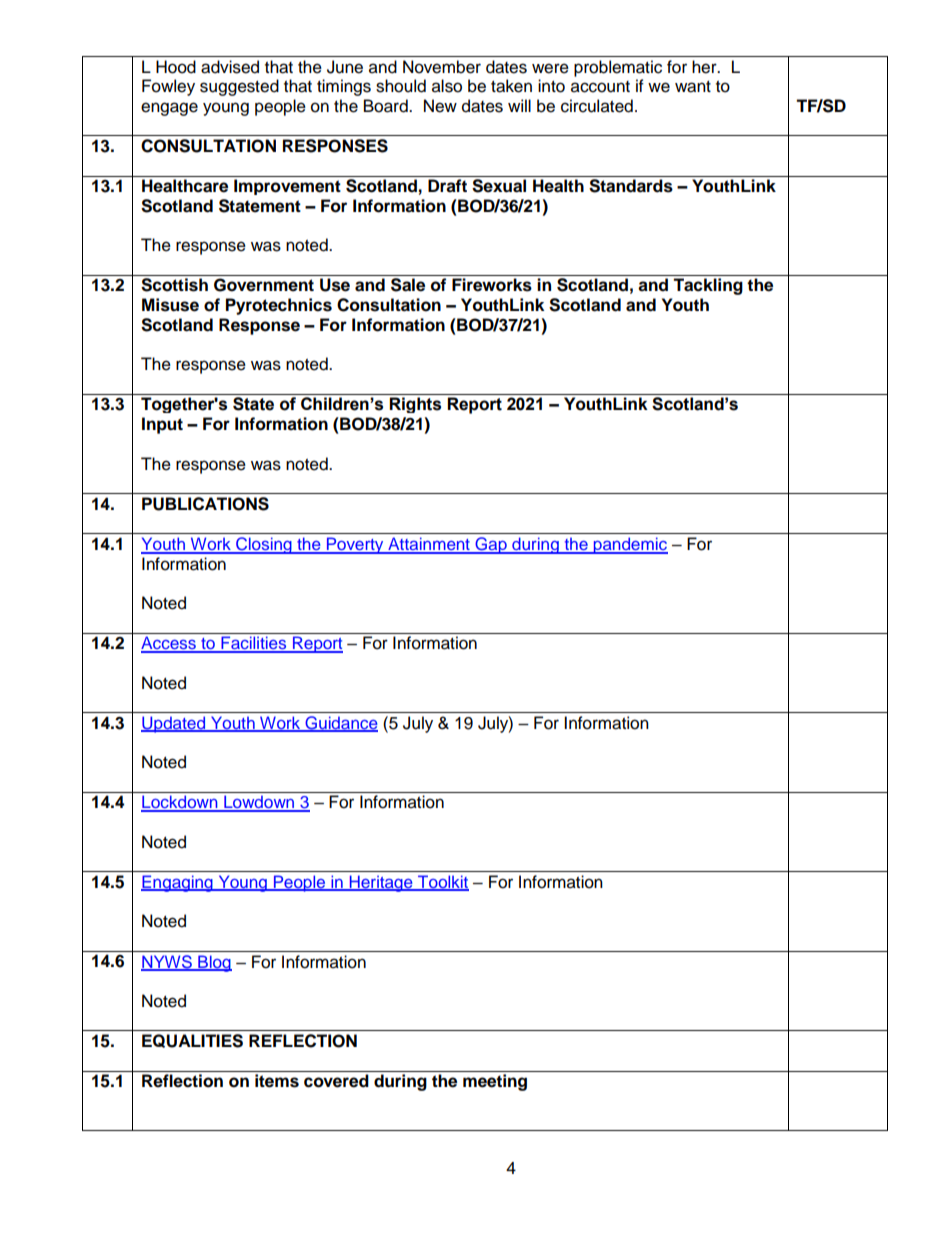  Describe the element at coordinates (495, 1082) in the document. I see `meeting` at that location.
